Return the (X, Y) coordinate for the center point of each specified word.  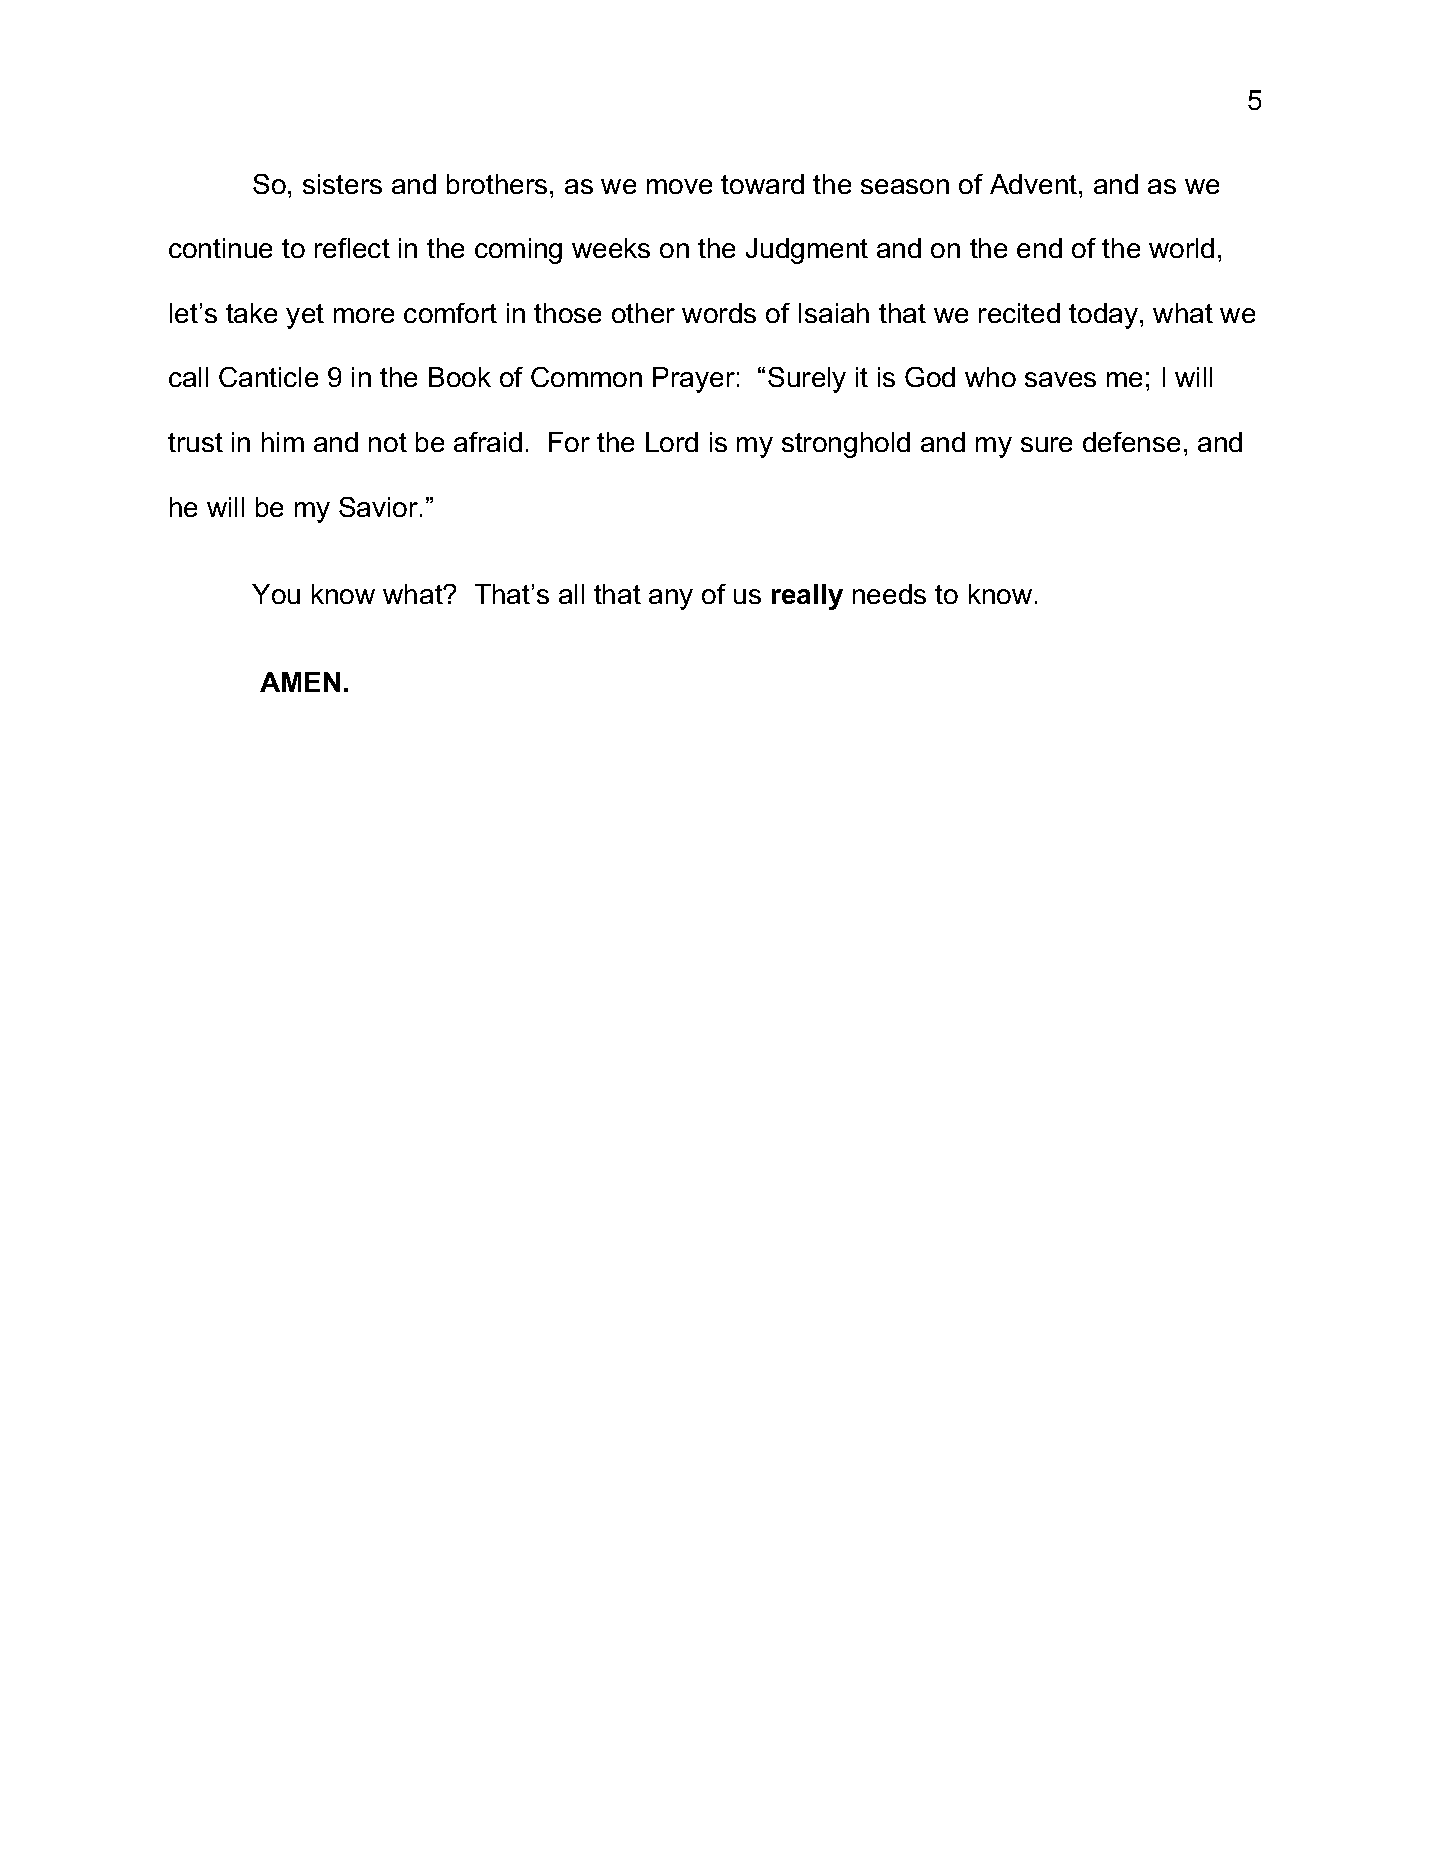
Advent (1035, 184)
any (671, 599)
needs (889, 594)
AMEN (300, 682)
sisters (342, 184)
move (679, 186)
